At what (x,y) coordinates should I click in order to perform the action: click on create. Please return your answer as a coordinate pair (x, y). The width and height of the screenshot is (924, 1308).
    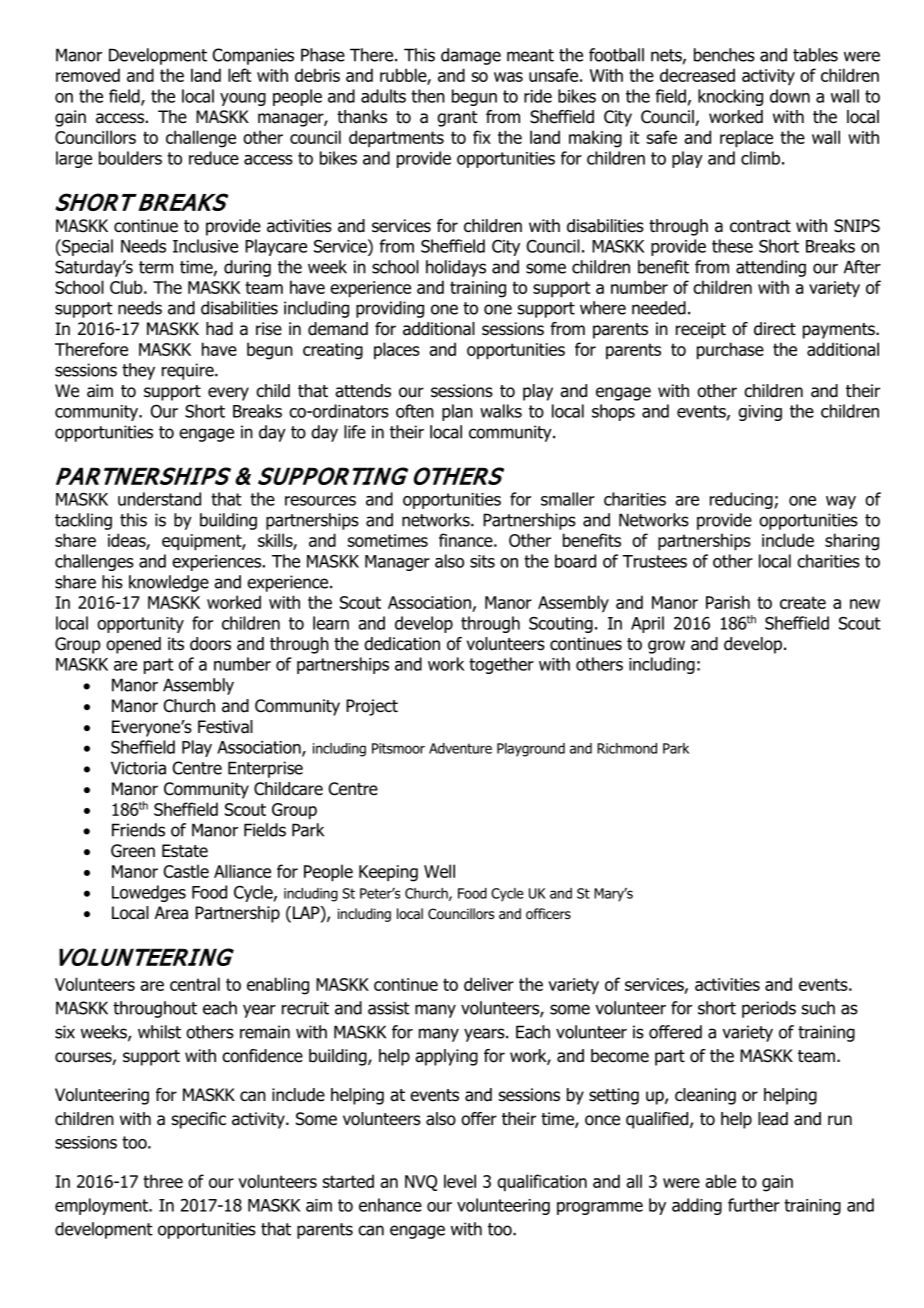
    Looking at the image, I should click on (803, 602).
